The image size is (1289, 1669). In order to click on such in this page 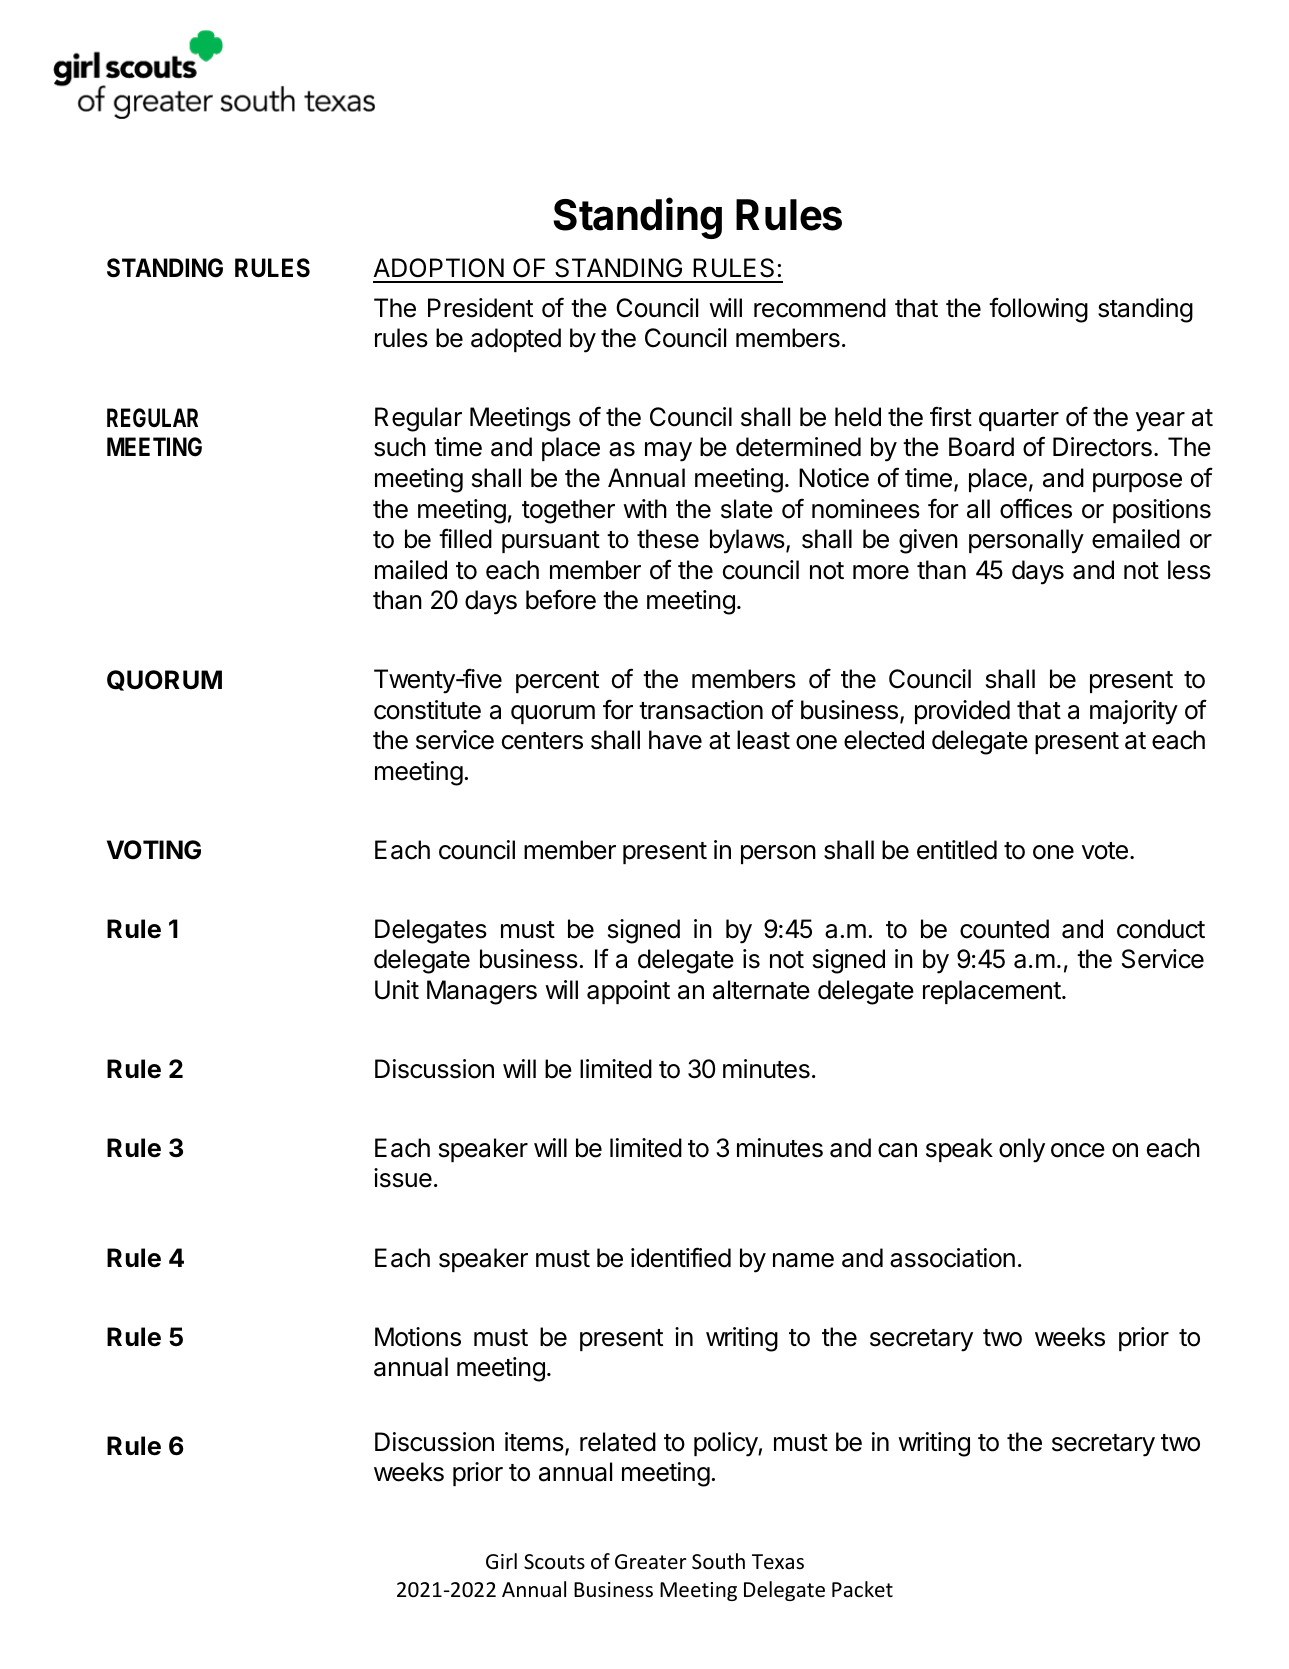, I will do `click(400, 447)`.
